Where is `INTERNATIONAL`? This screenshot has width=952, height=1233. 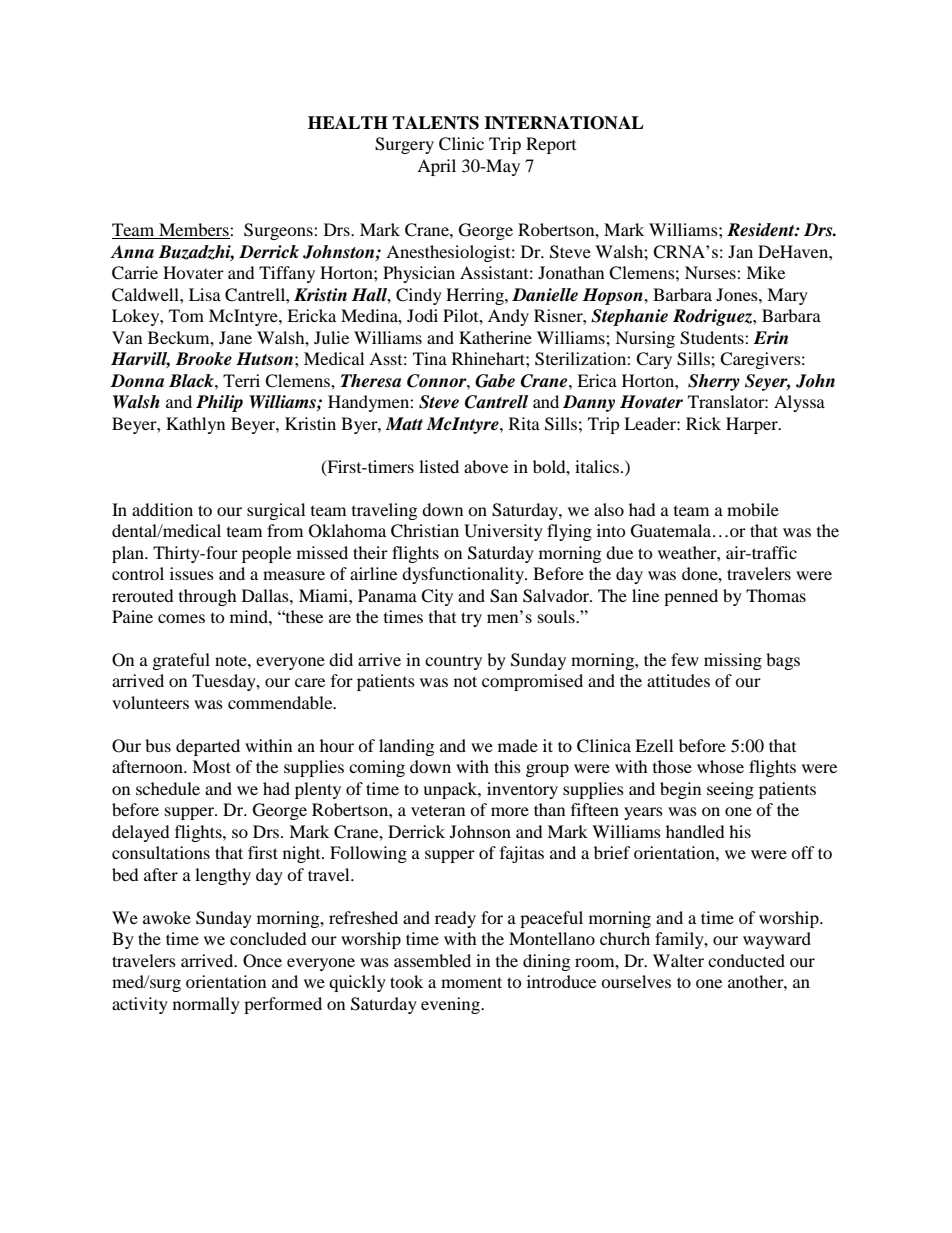 INTERNATIONAL is located at coordinates (564, 123).
